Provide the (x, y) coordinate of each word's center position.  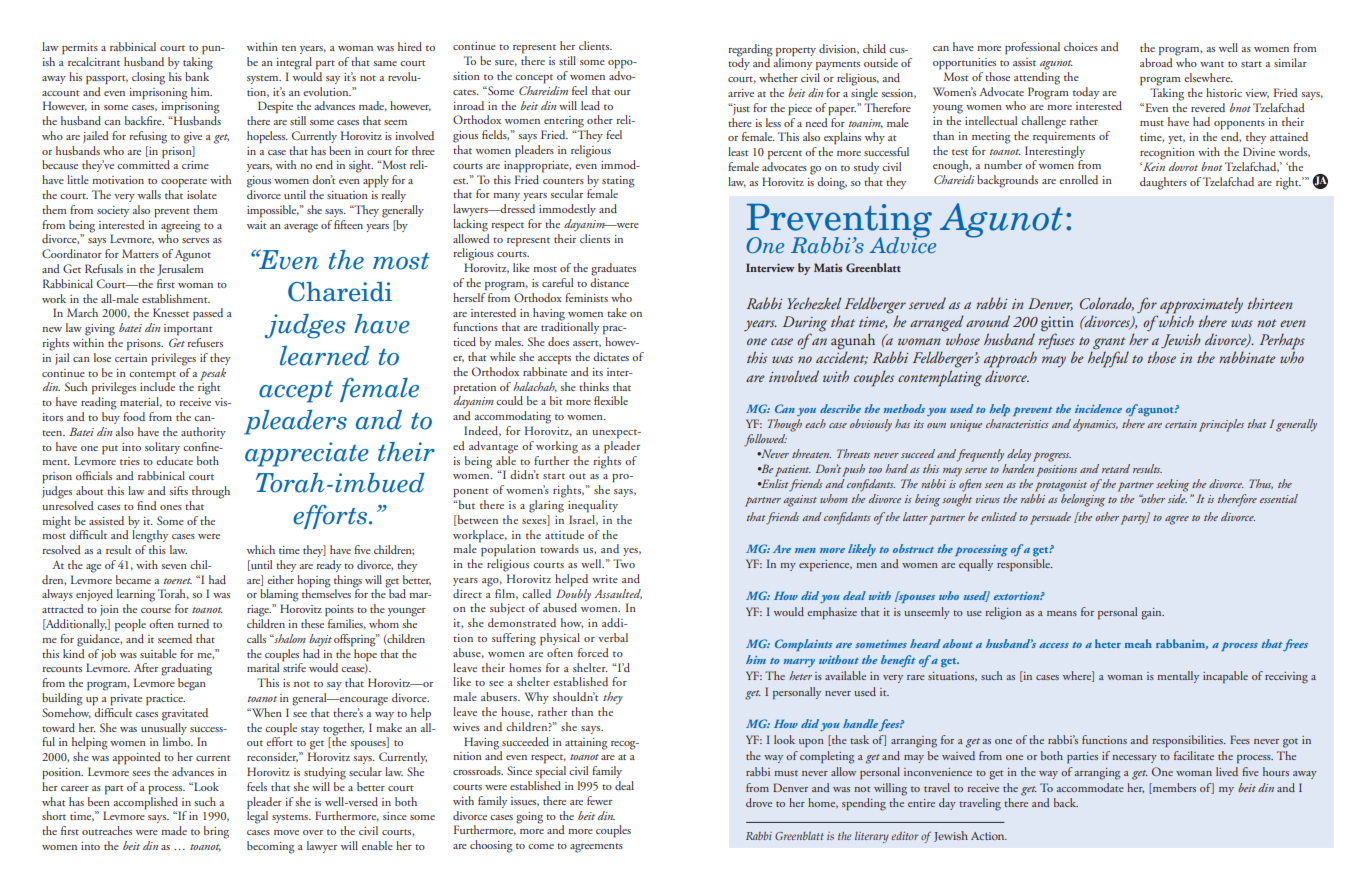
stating (618, 182)
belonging (1083, 500)
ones (171, 507)
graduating (186, 669)
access (1054, 645)
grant (1108, 344)
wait (257, 225)
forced (593, 652)
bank (197, 75)
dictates (611, 356)
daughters (1163, 183)
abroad (1156, 62)
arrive (741, 93)
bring (216, 832)
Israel (583, 519)
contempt (152, 376)
